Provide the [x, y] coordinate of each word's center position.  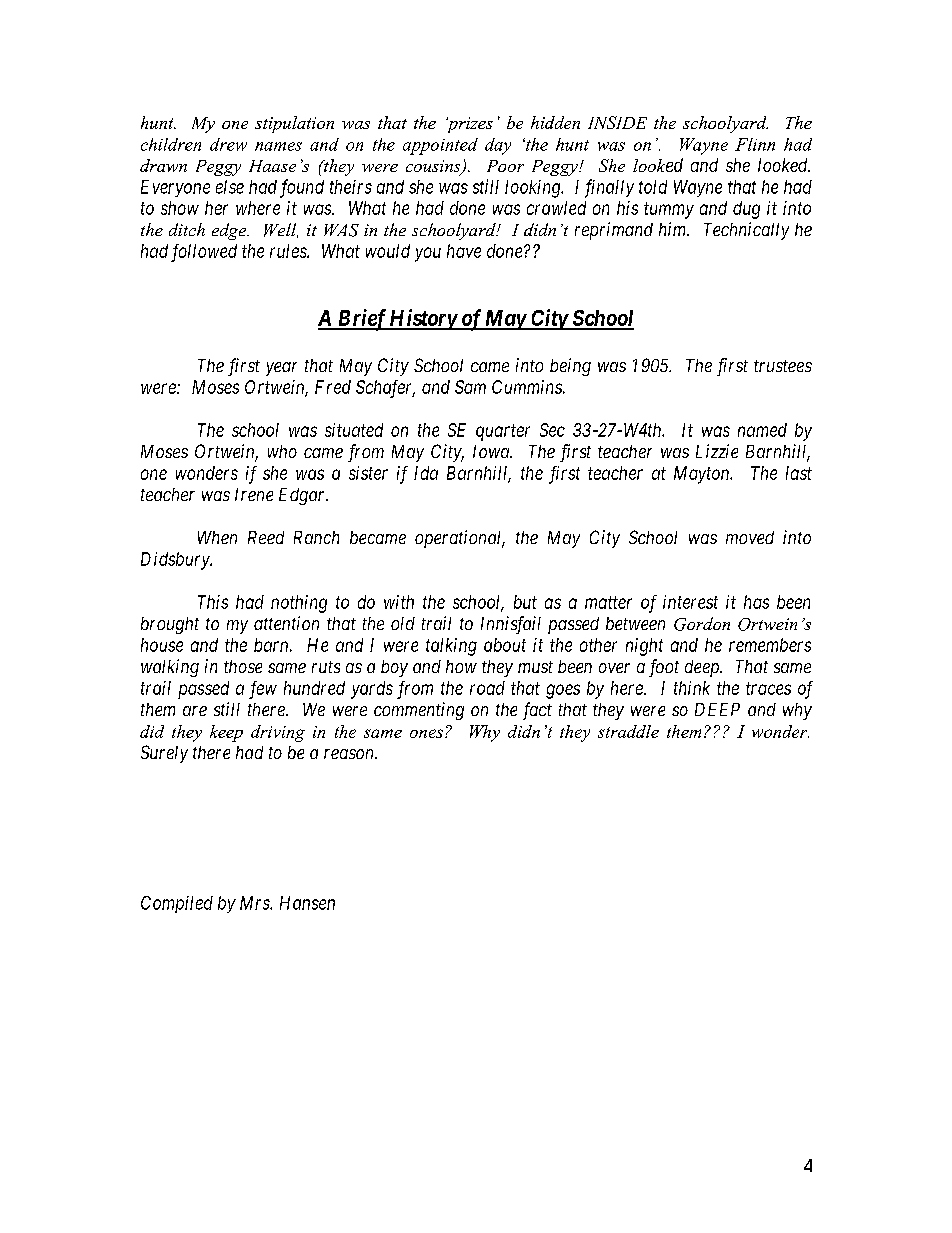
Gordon [702, 624]
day [498, 146]
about [505, 645]
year [281, 369]
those [243, 666]
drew [228, 144]
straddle [628, 731]
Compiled [177, 904]
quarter [503, 432]
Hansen [307, 903]
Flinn [755, 144]
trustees [783, 366]
